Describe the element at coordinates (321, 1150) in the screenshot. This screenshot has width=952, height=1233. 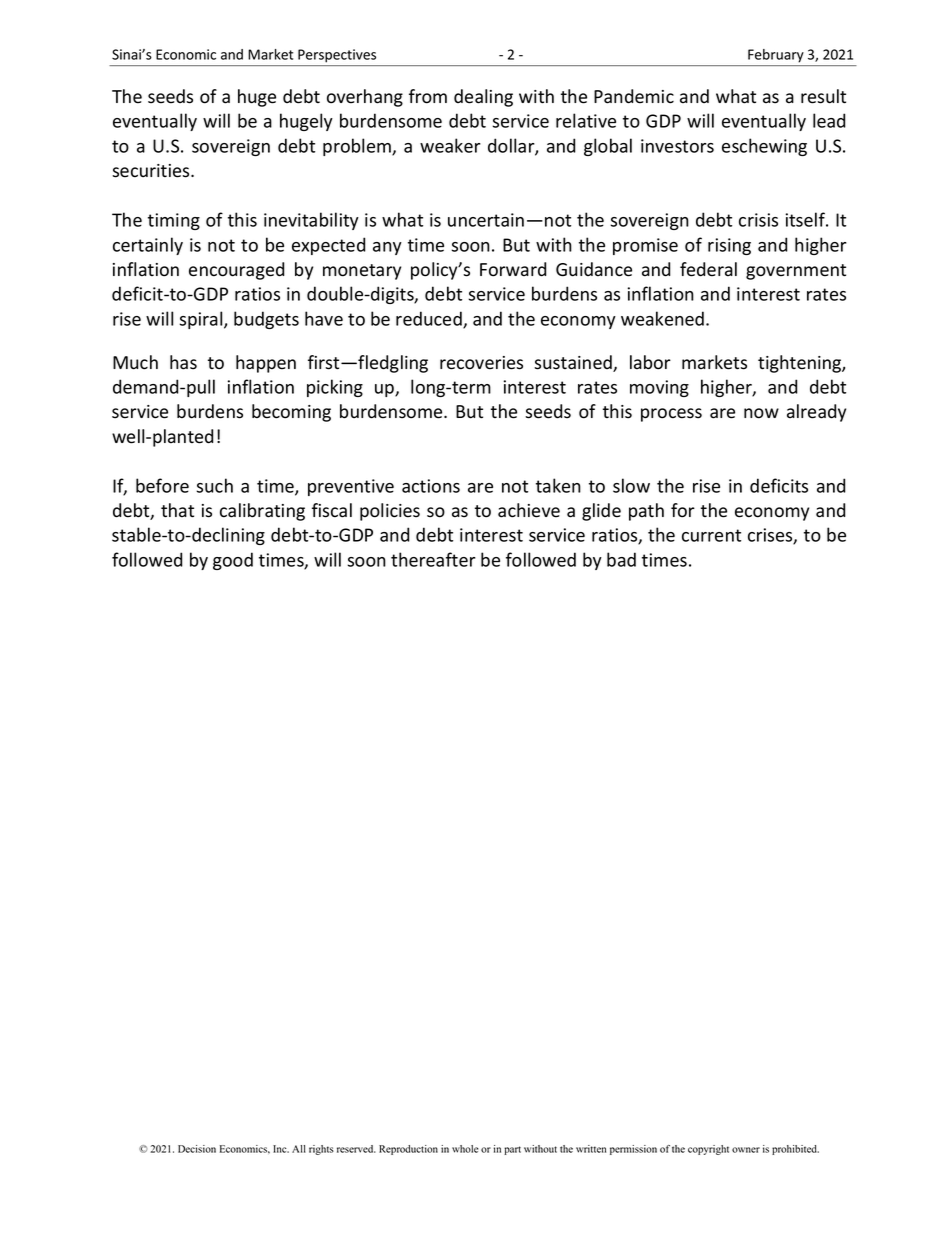
I see `rights` at that location.
